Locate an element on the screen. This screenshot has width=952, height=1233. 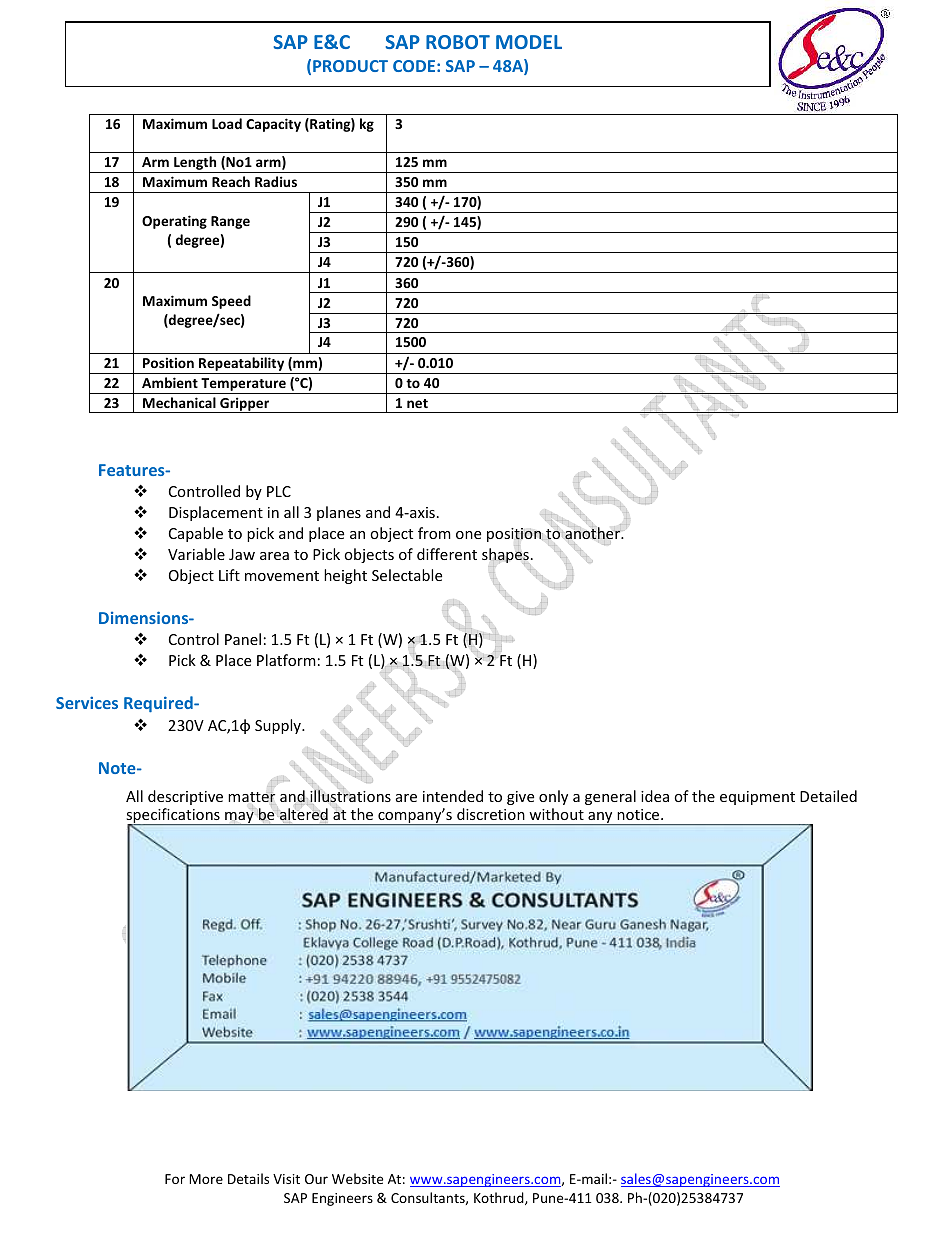
equipment is located at coordinates (757, 798).
